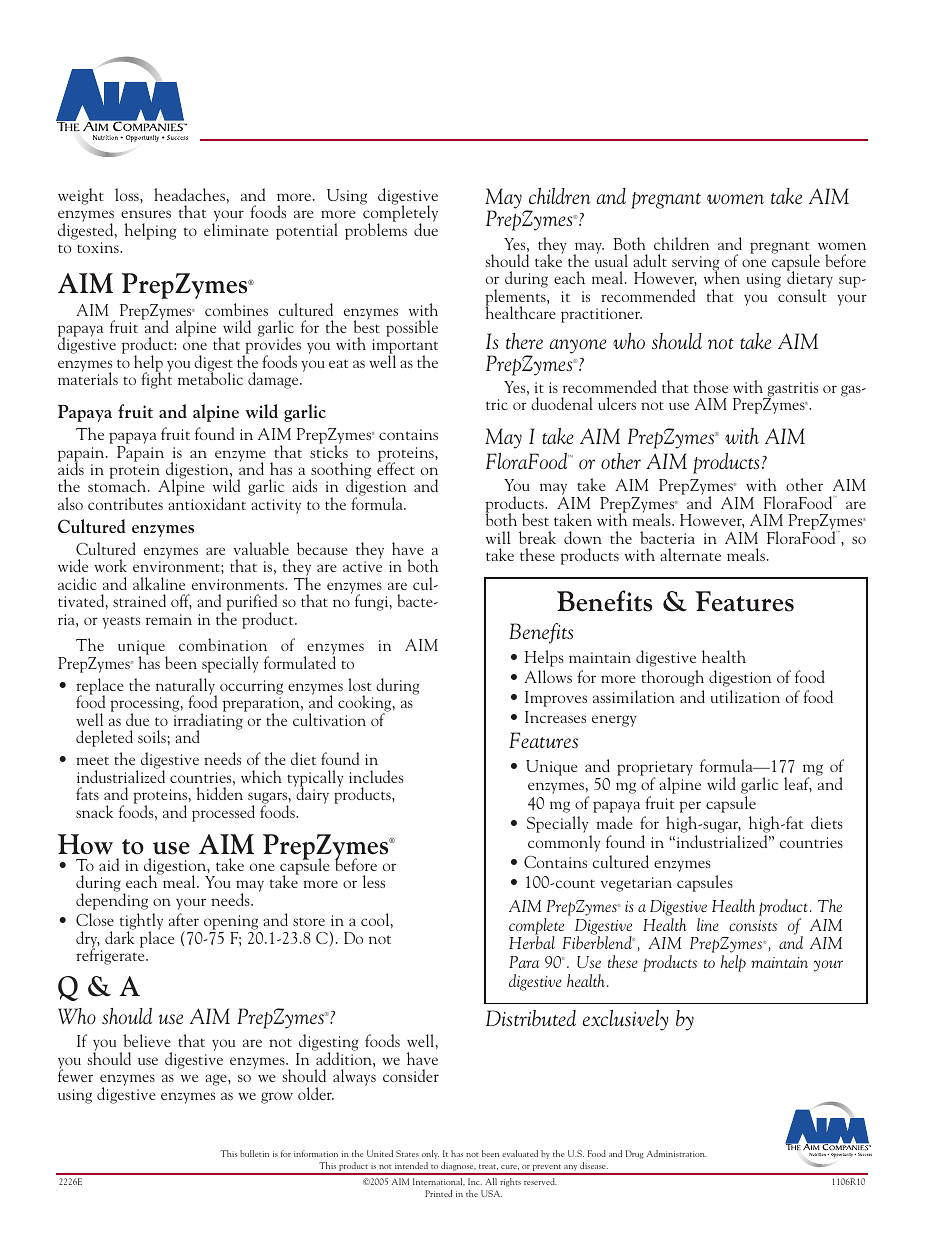 The height and width of the screenshot is (1233, 952). I want to click on Administration, so click(677, 1153).
